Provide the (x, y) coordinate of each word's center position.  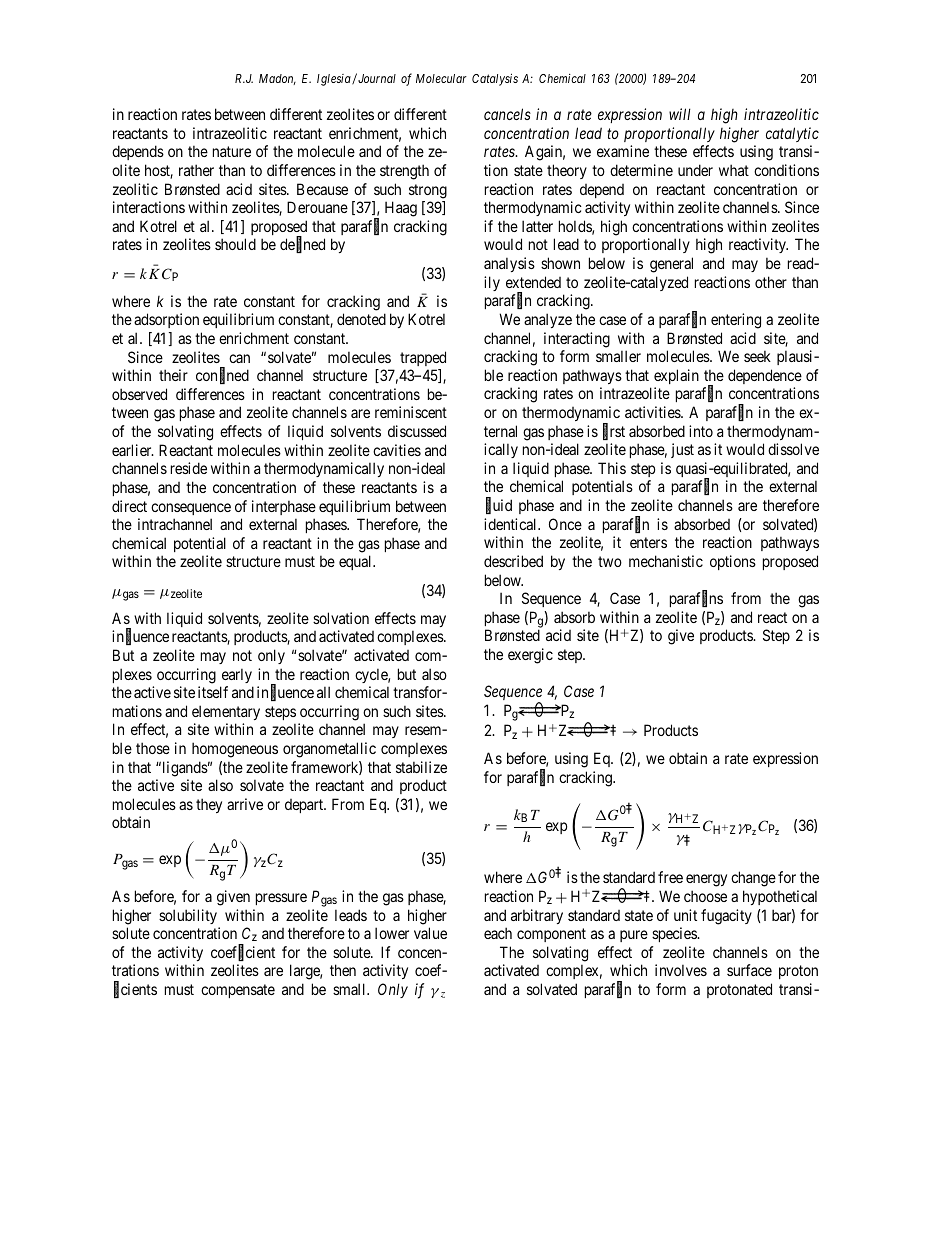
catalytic (792, 134)
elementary (226, 712)
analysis (509, 264)
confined (222, 376)
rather (196, 170)
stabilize (421, 767)
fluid (499, 506)
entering (736, 321)
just (682, 450)
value (430, 933)
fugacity (726, 917)
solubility (188, 916)
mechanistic (666, 561)
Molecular (441, 78)
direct (129, 506)
